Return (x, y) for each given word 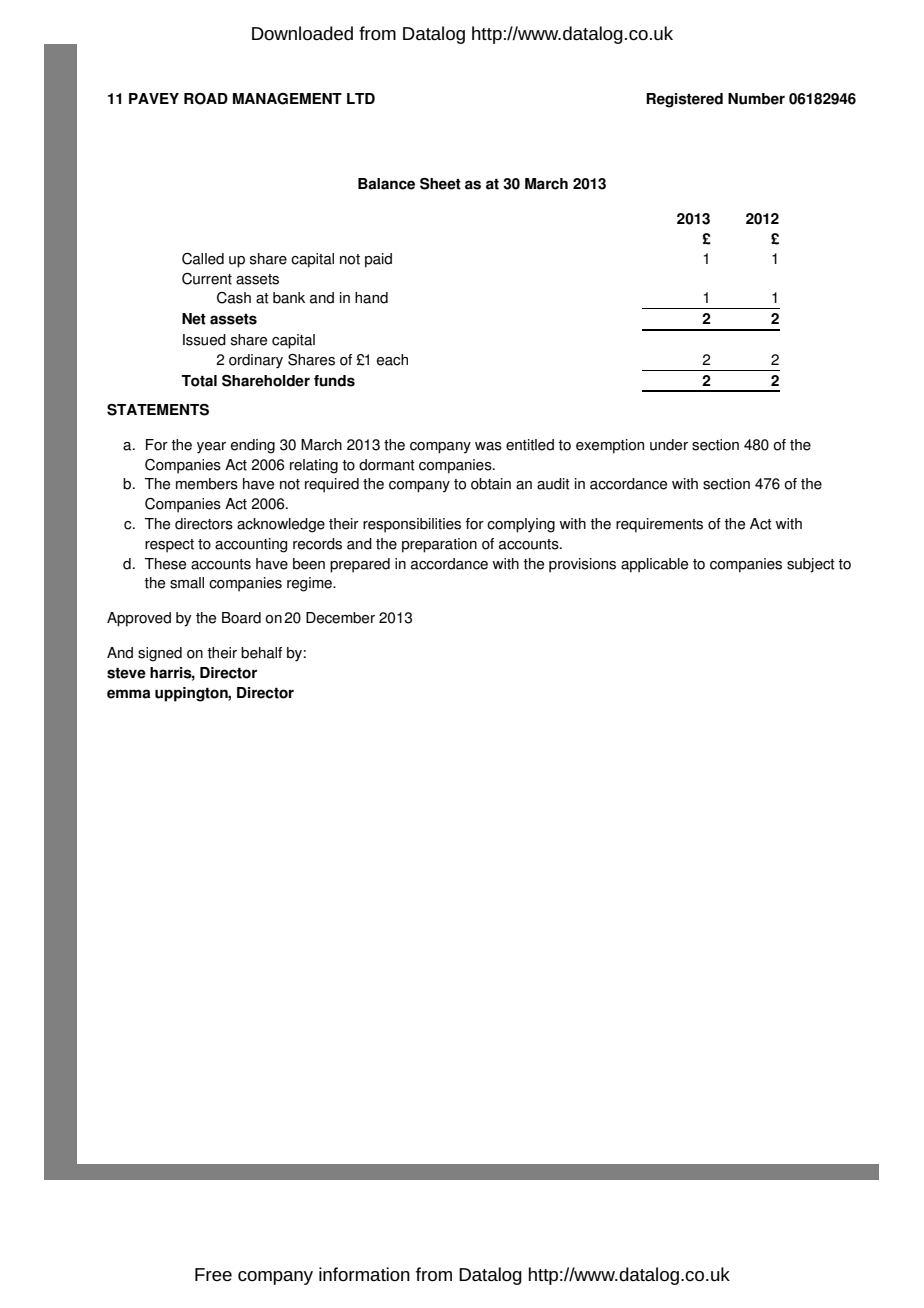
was (488, 446)
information (364, 1274)
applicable (654, 565)
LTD (361, 98)
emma (129, 694)
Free (213, 1274)
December (340, 618)
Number (756, 99)
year (211, 448)
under (669, 445)
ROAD (206, 99)
